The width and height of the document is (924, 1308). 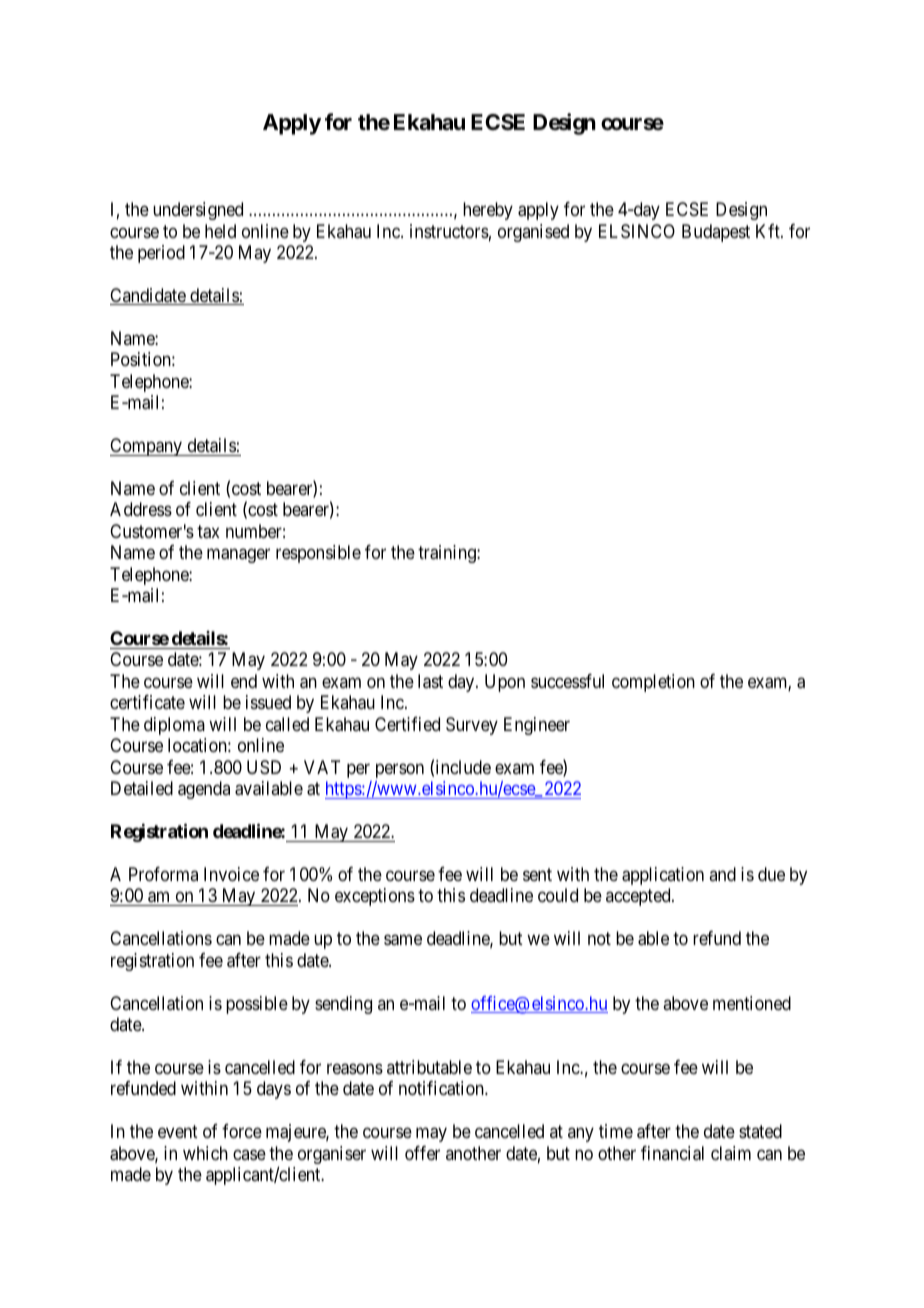 What do you see at coordinates (430, 681) in the document?
I see `last` at bounding box center [430, 681].
